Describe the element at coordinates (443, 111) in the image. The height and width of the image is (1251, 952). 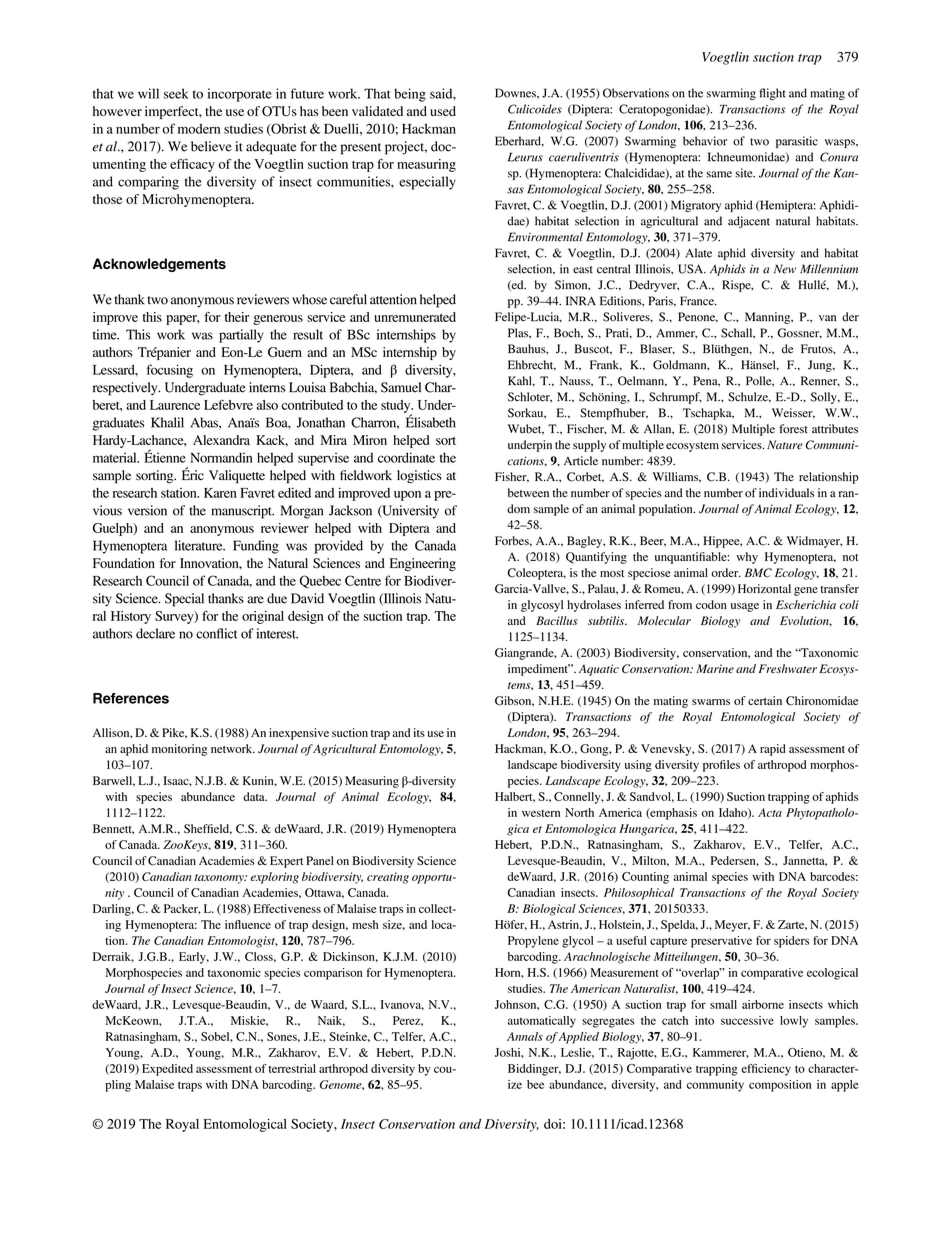
I see `used` at that location.
